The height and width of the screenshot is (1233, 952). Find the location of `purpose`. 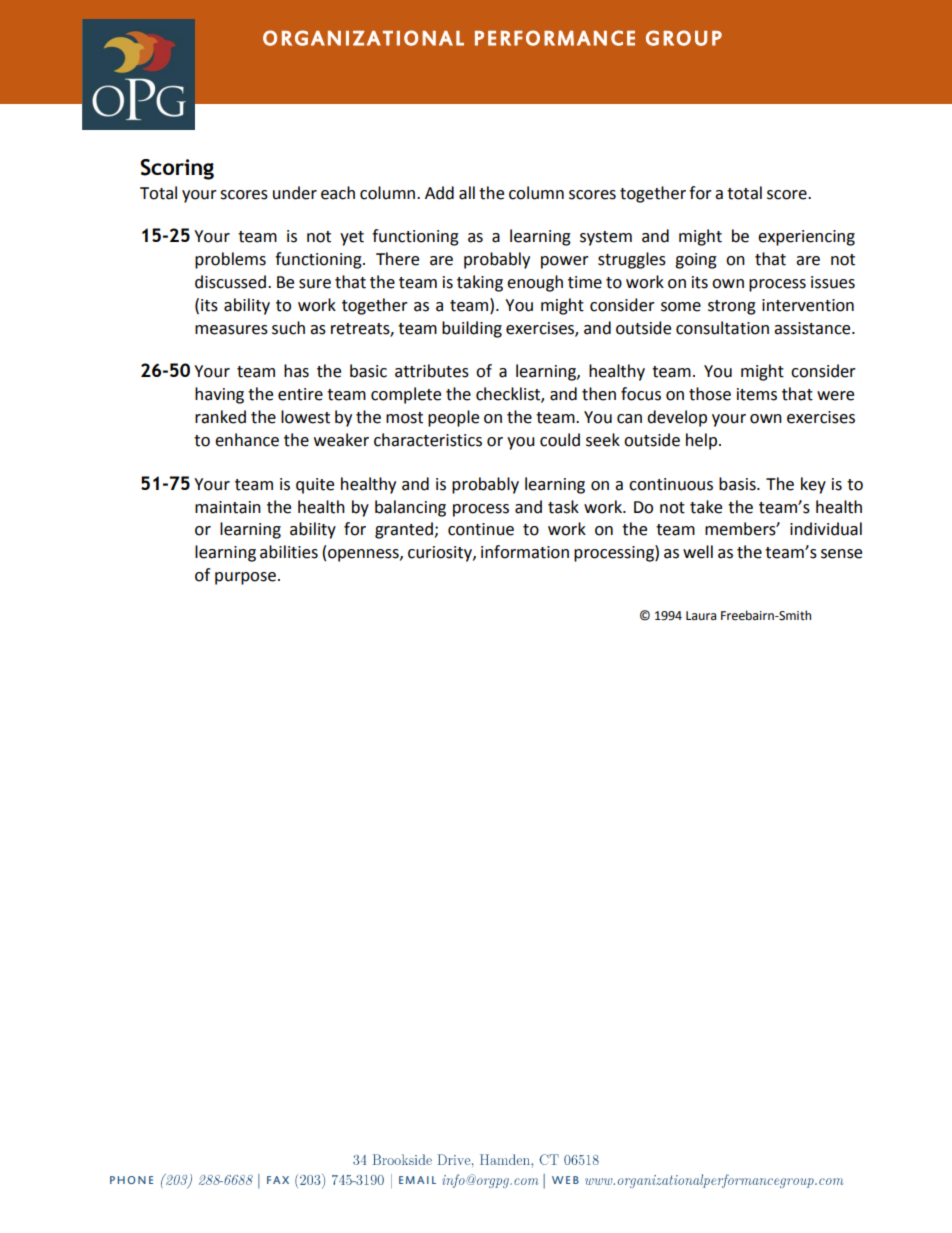

purpose is located at coordinates (245, 578).
